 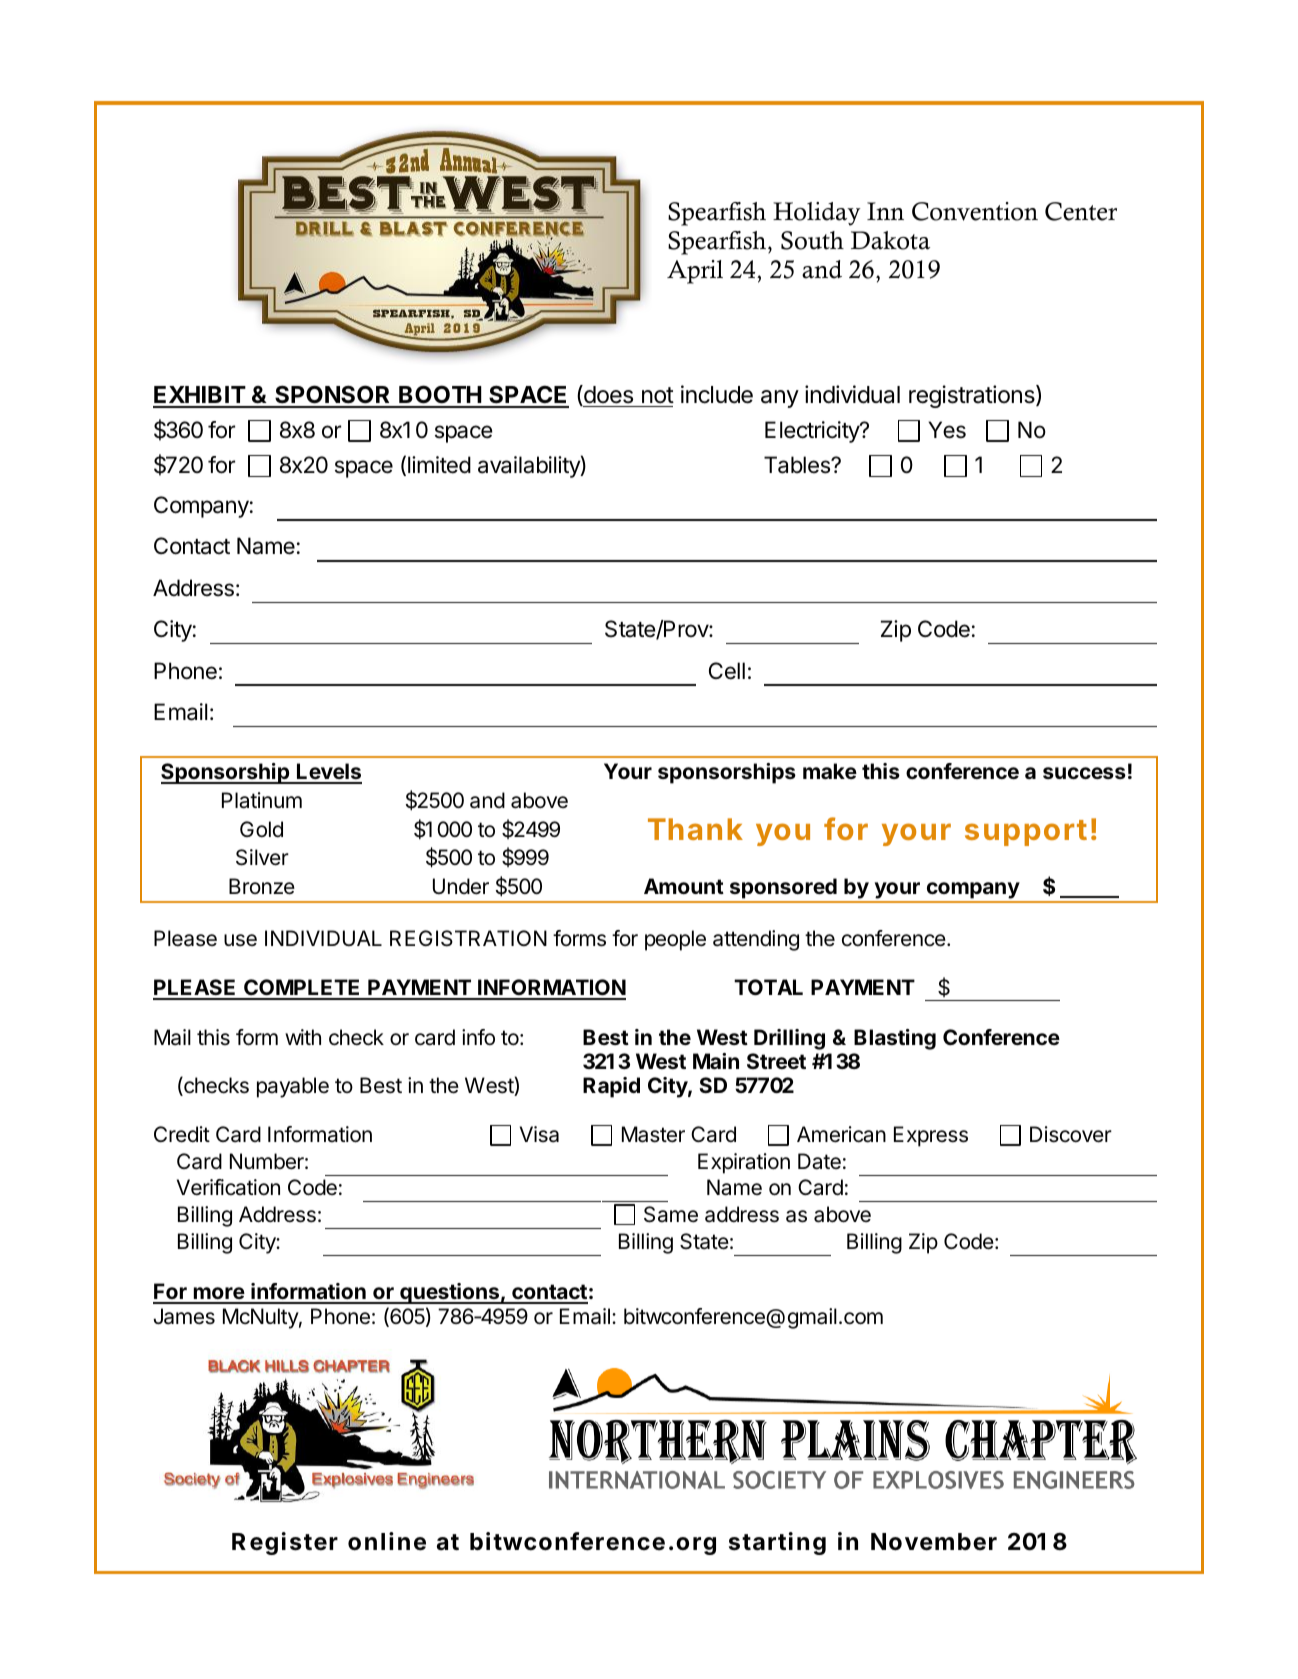 I want to click on Bronze, so click(x=262, y=886).
